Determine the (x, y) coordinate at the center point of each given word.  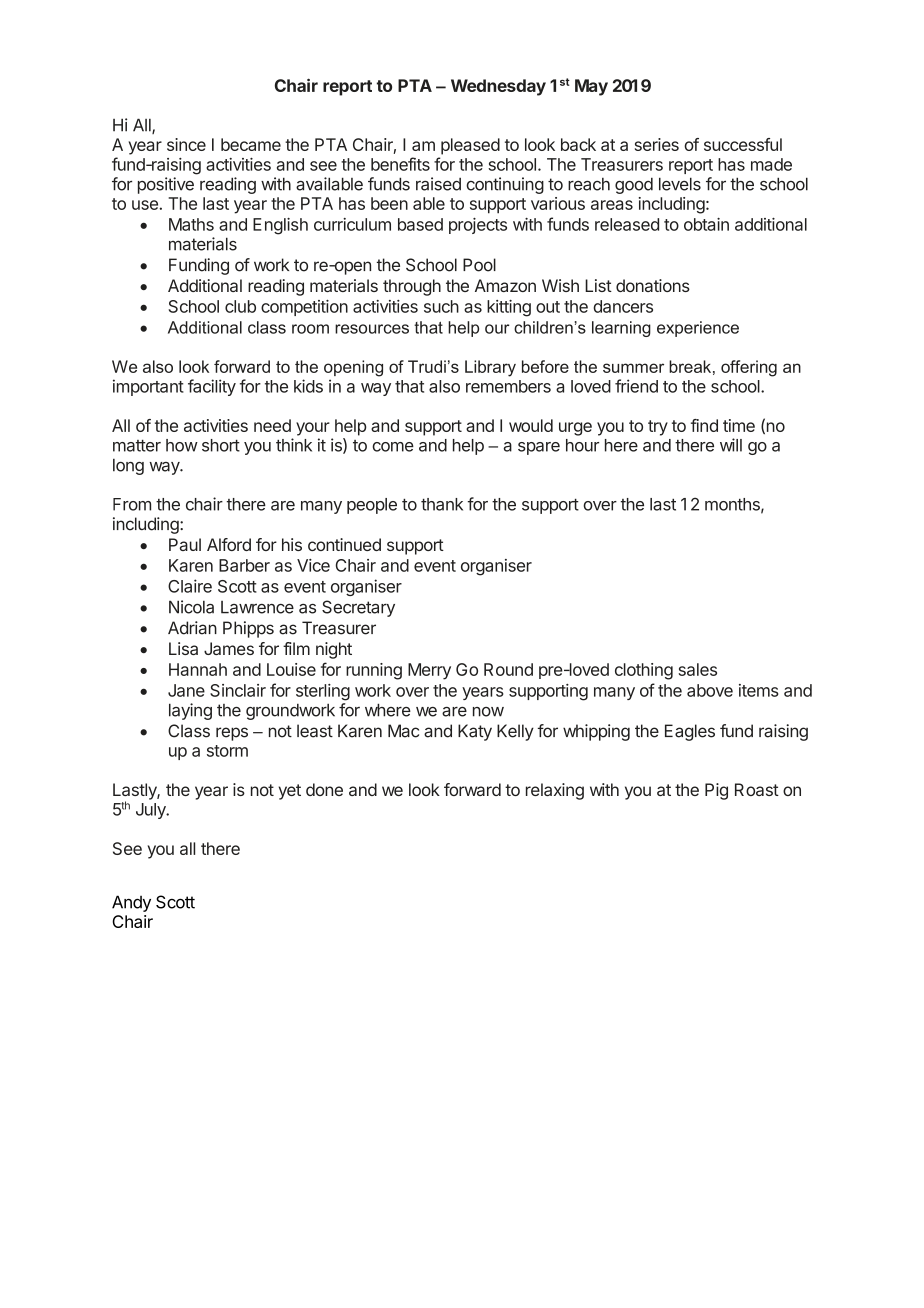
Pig (716, 791)
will (731, 445)
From (132, 504)
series (657, 144)
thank (442, 504)
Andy (131, 903)
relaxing (555, 791)
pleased (470, 146)
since (186, 144)
